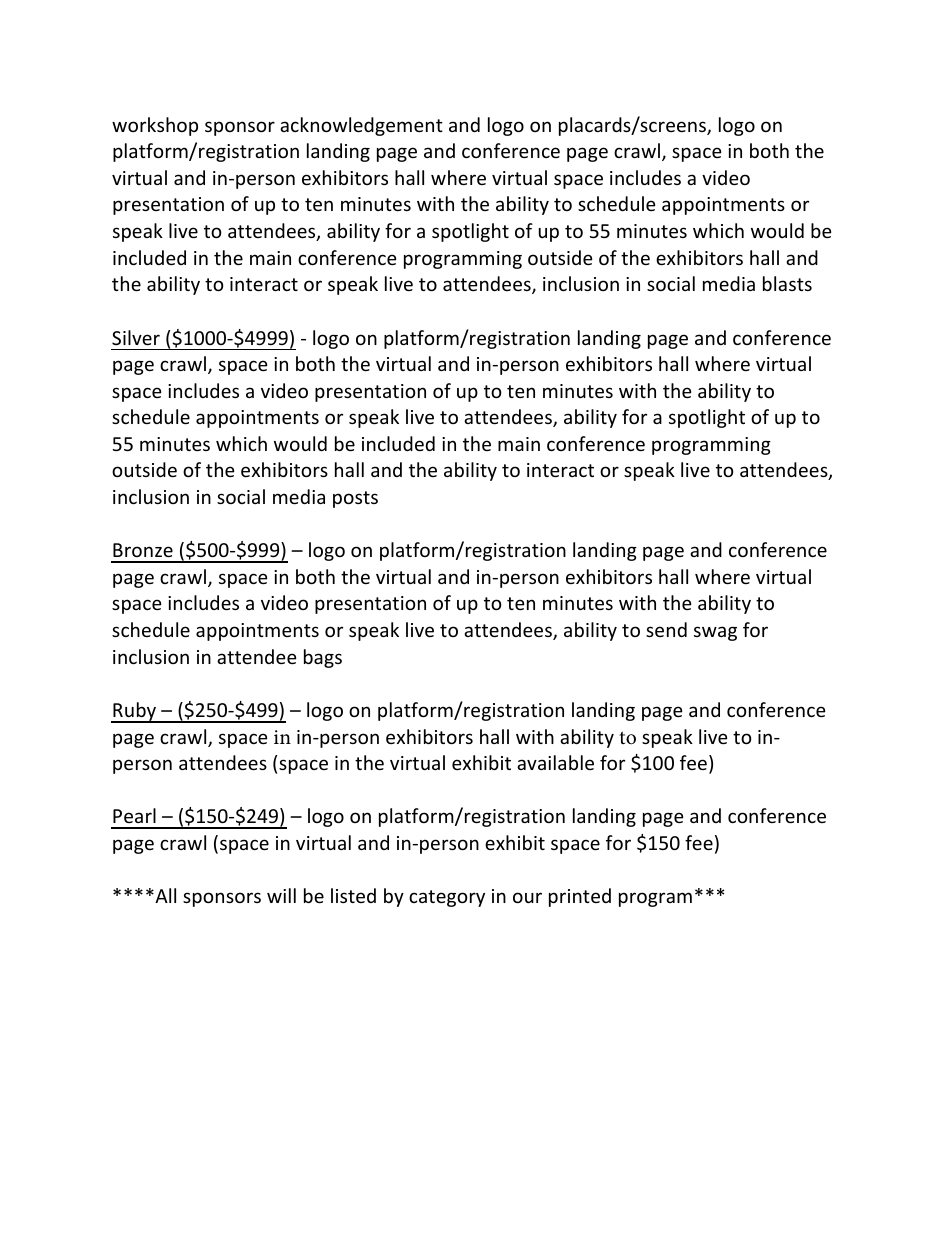 This page has width=952, height=1233. I want to click on workshop, so click(155, 126).
